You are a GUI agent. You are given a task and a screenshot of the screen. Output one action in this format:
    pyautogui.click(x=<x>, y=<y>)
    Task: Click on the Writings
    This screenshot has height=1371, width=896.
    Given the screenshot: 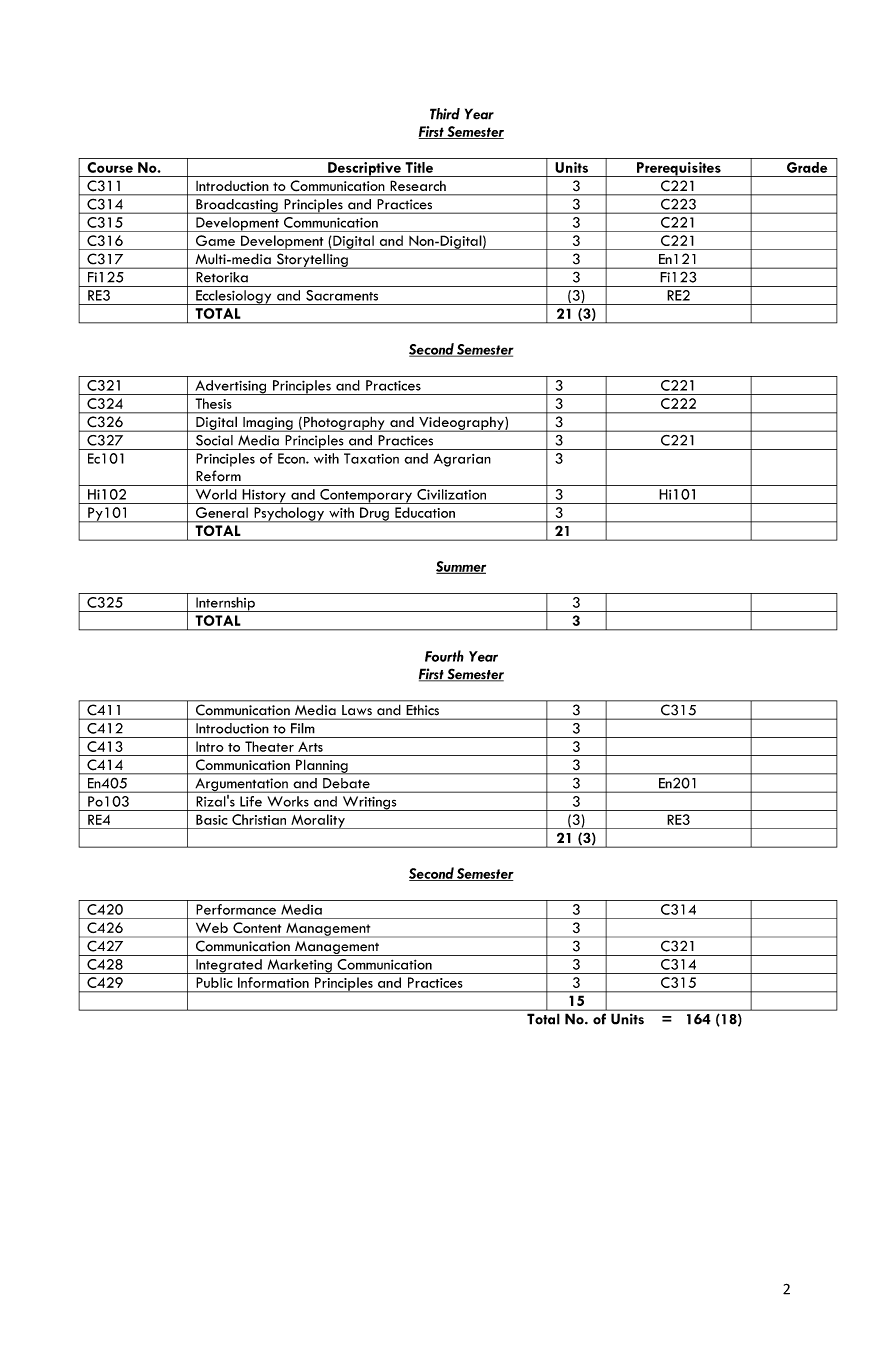 What is the action you would take?
    pyautogui.click(x=369, y=803)
